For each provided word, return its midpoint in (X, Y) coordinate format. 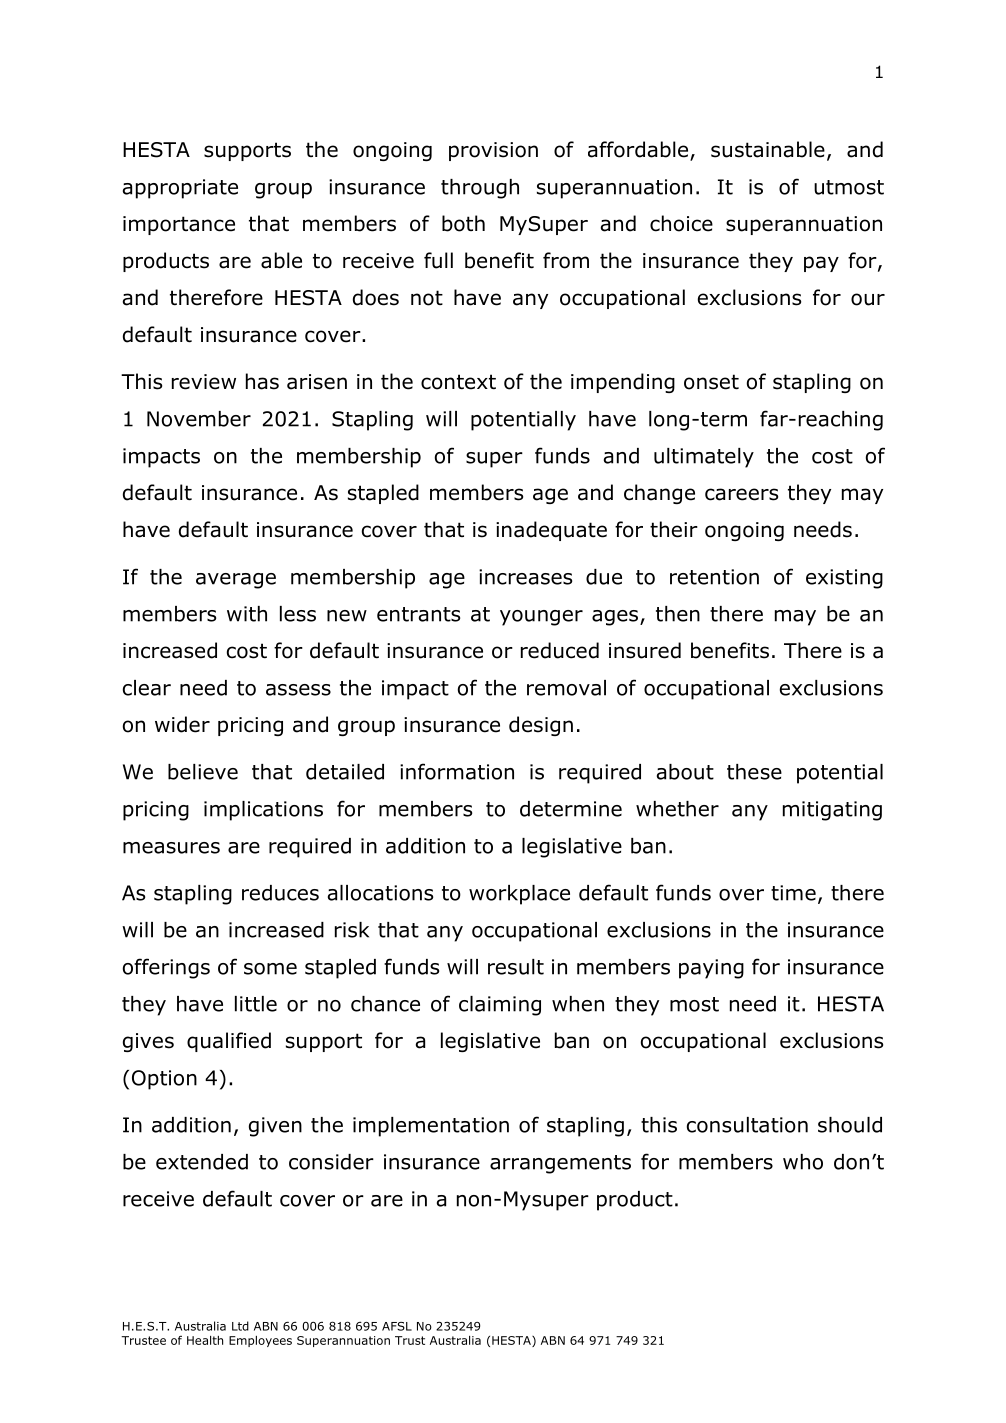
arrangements (560, 1164)
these (754, 772)
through (480, 189)
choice (681, 223)
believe (203, 772)
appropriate (180, 189)
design (541, 726)
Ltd (240, 1326)
